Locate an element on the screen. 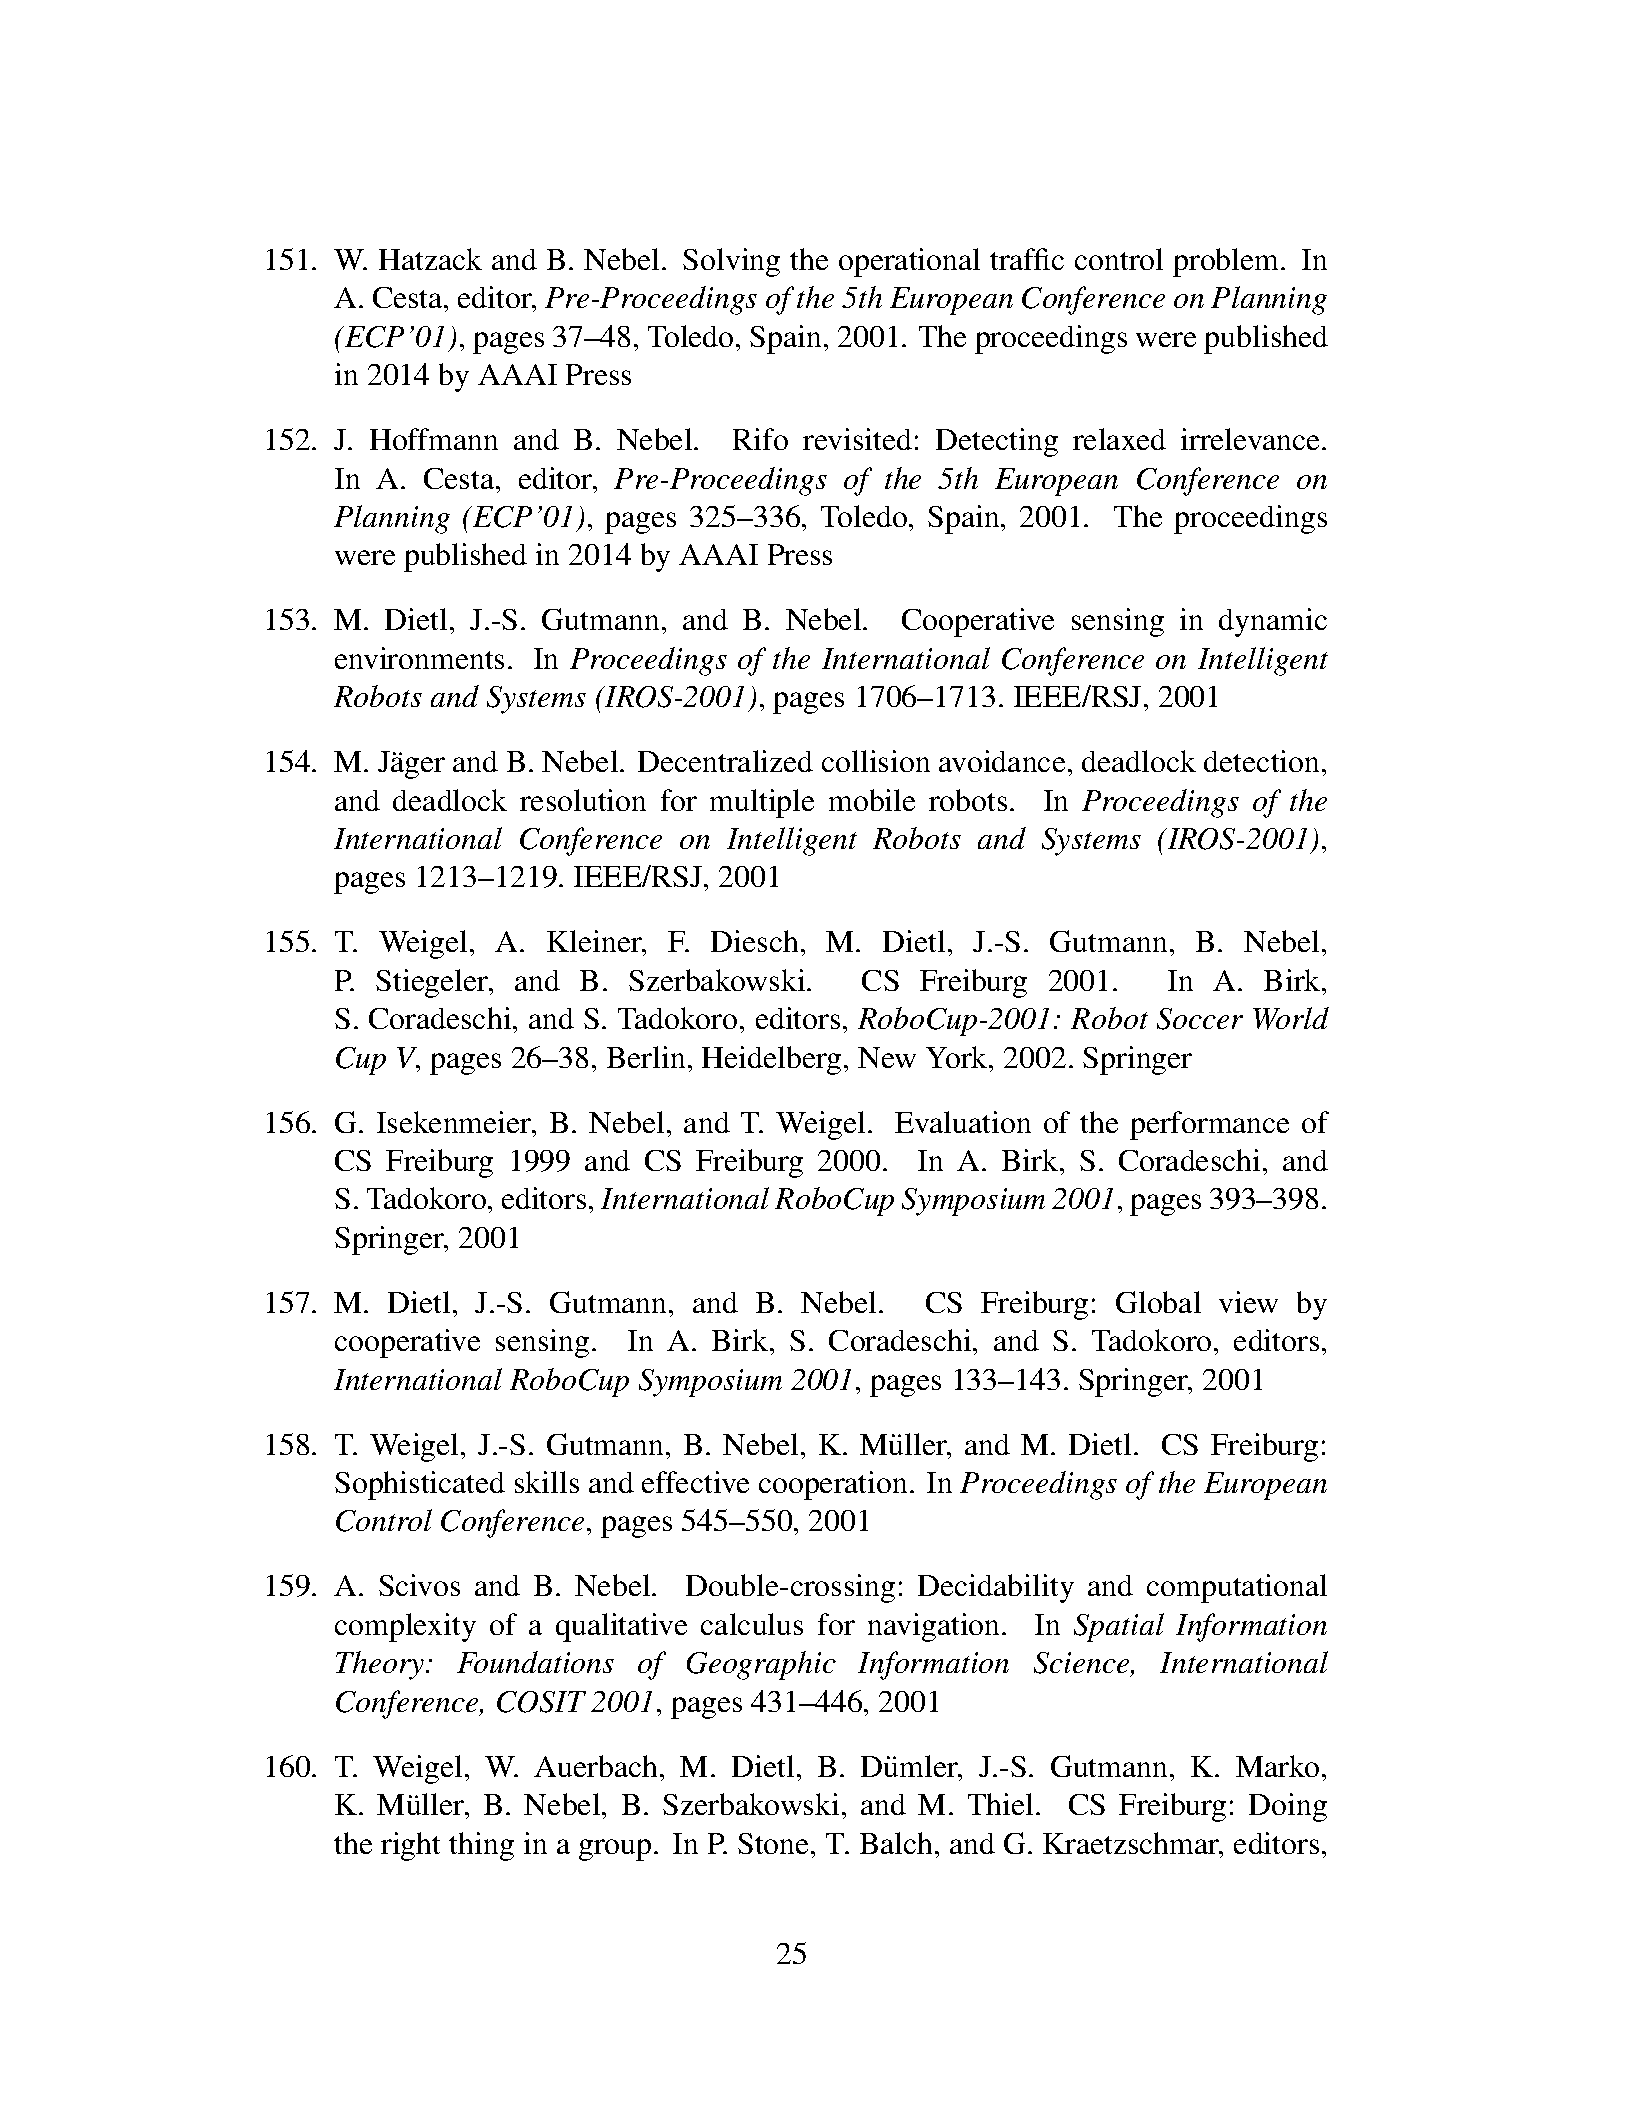 This screenshot has height=2107, width=1628. skills is located at coordinates (547, 1482).
